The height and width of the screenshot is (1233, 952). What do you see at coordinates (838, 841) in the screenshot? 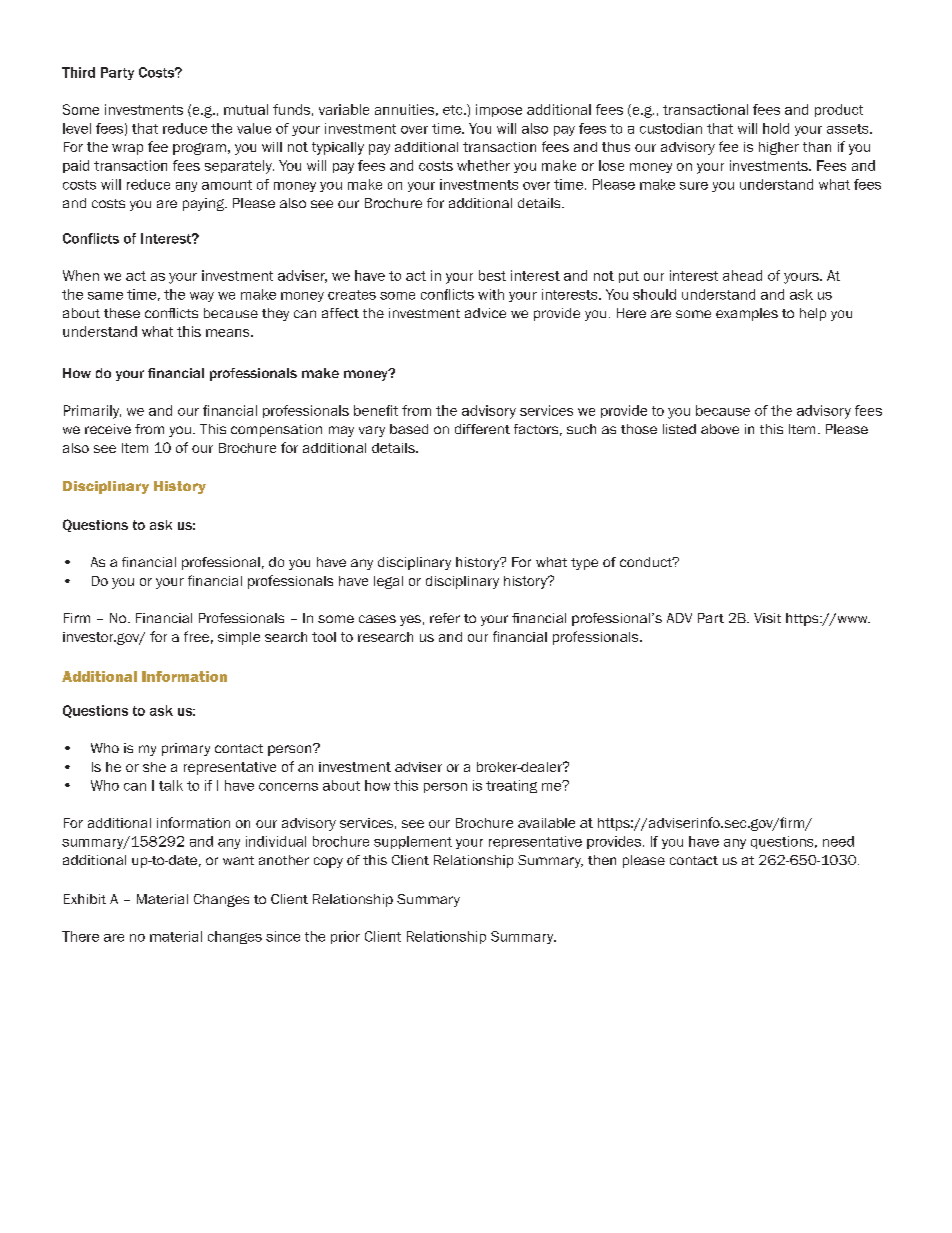
I see `need` at bounding box center [838, 841].
